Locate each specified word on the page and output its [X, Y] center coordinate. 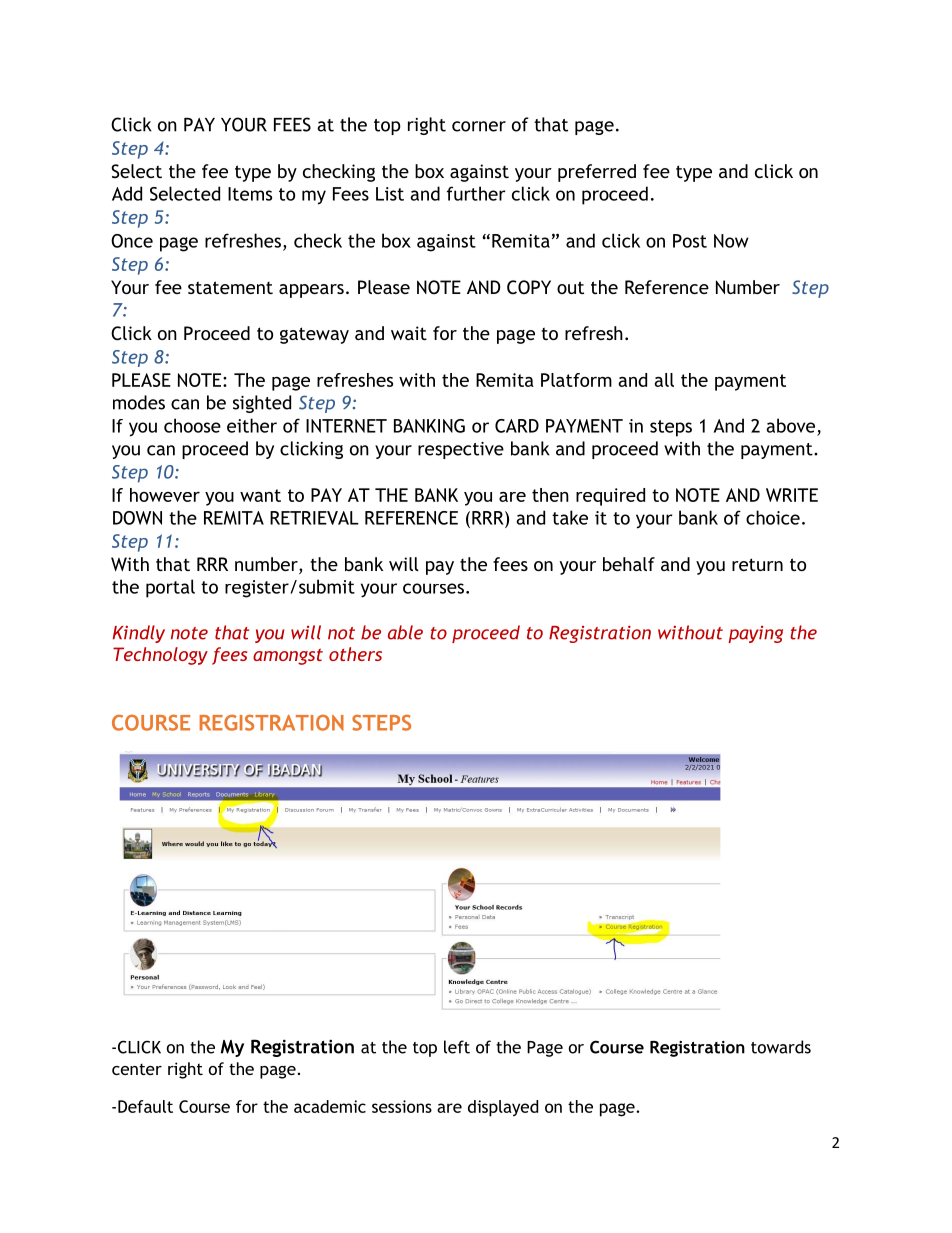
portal [170, 588]
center [137, 1069]
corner [479, 126]
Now [731, 241]
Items [250, 194]
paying [755, 634]
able [405, 632]
